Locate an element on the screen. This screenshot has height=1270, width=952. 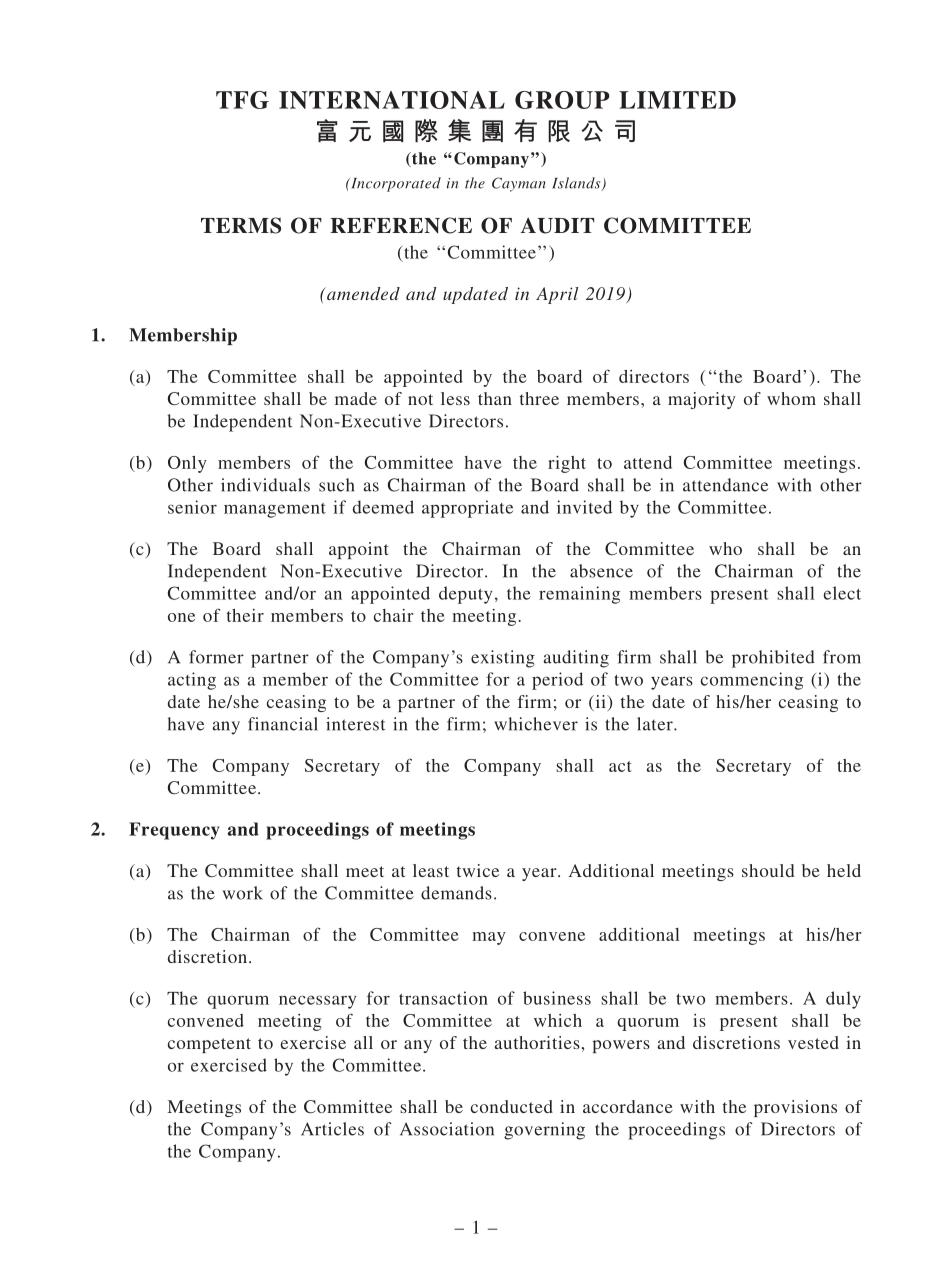
competent is located at coordinates (209, 1045).
